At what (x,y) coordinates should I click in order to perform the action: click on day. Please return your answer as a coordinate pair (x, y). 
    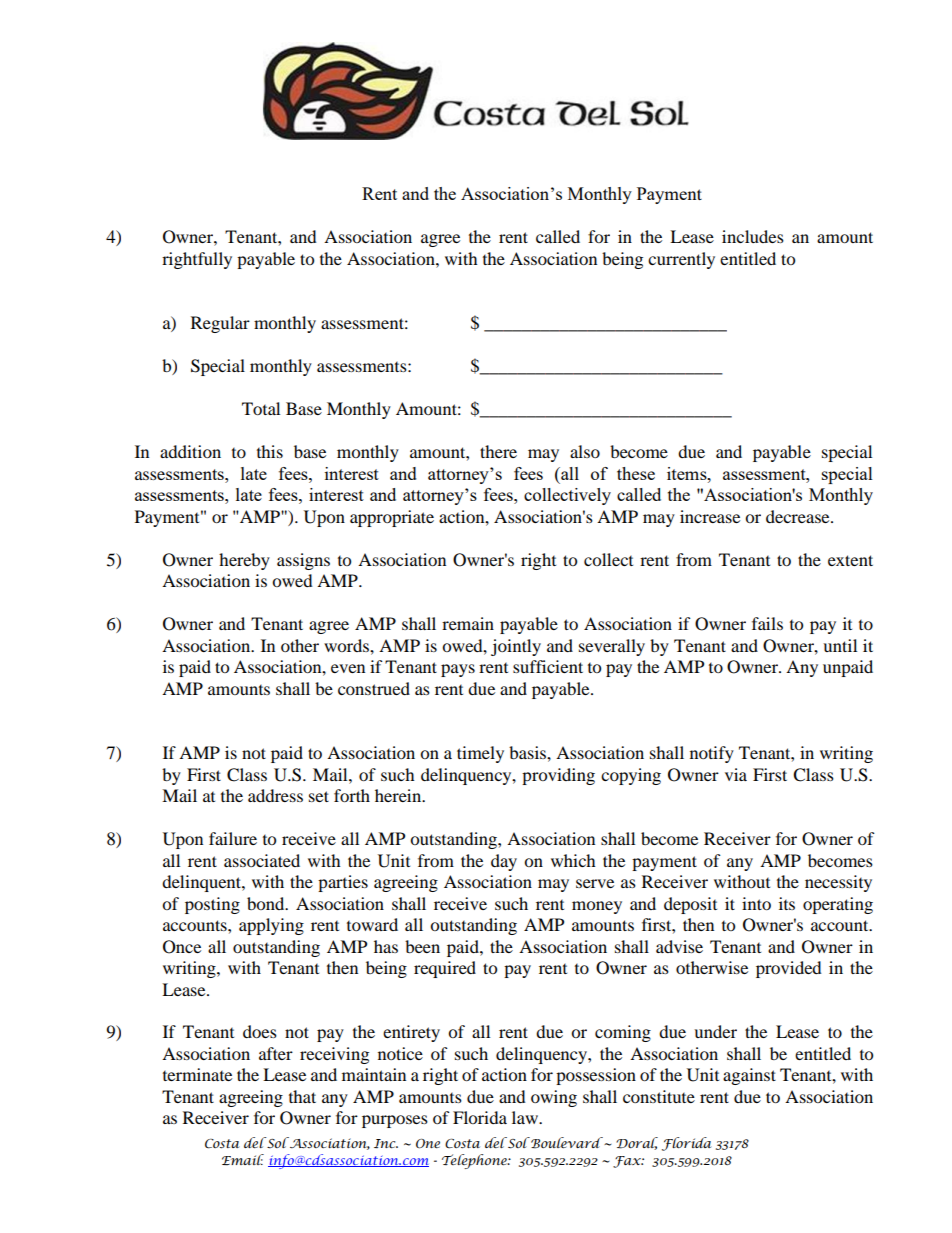
    Looking at the image, I should click on (504, 862).
